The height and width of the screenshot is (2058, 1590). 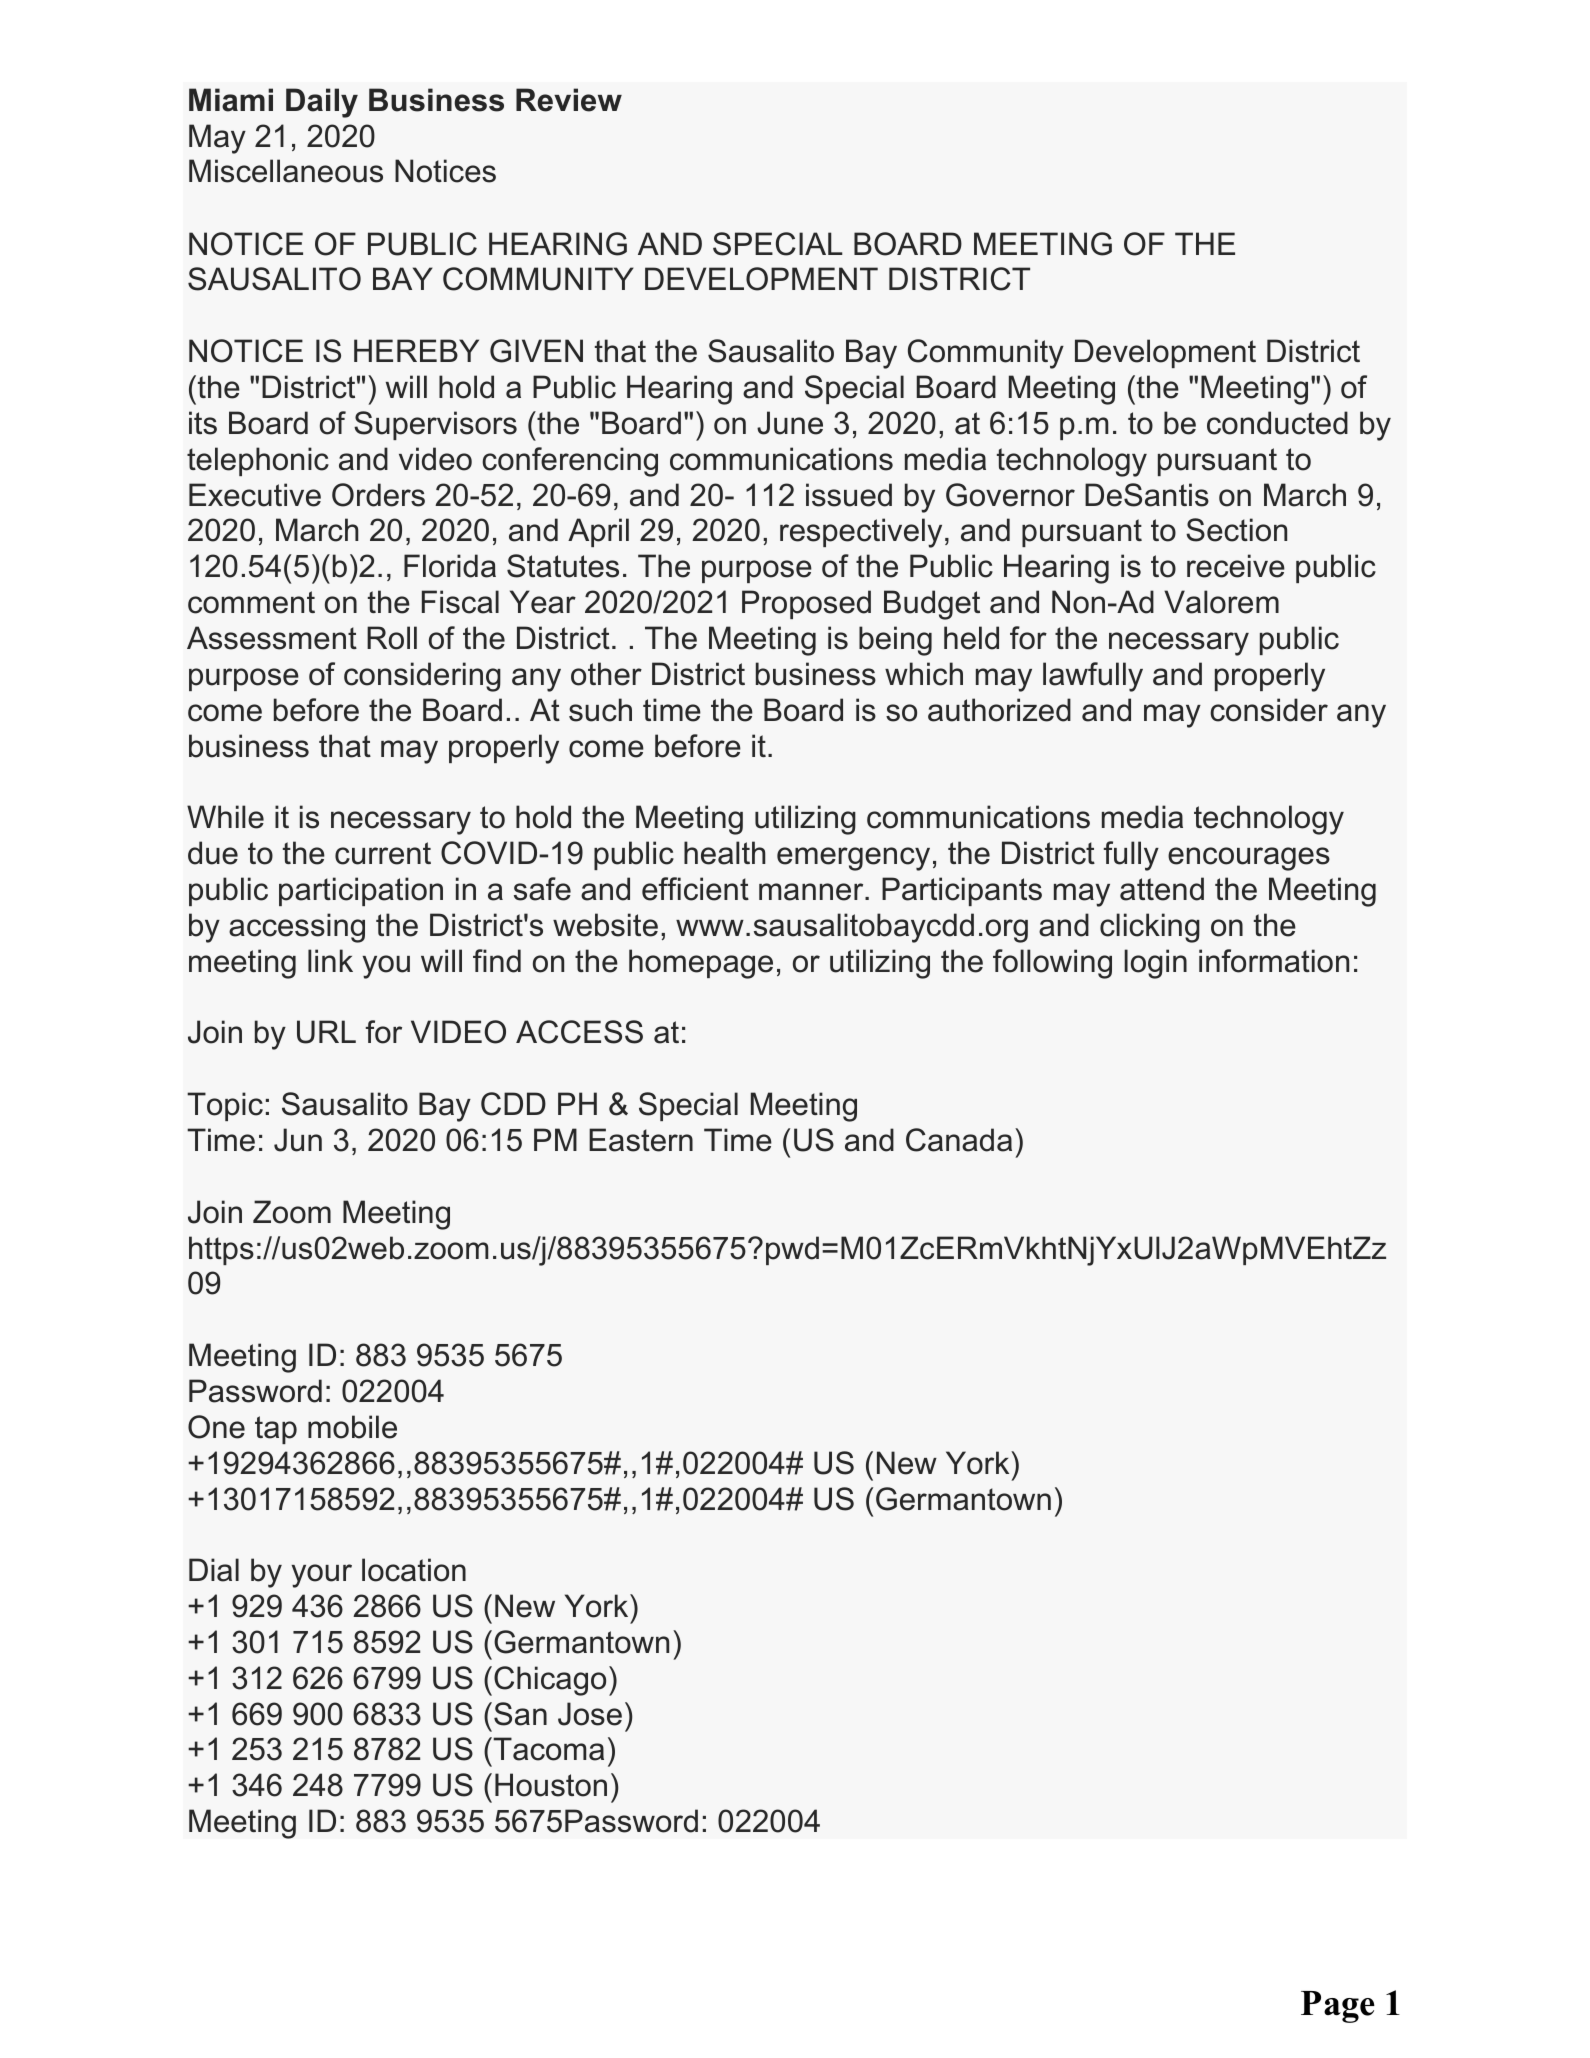 What do you see at coordinates (590, 1714) in the screenshot?
I see `Jose` at bounding box center [590, 1714].
